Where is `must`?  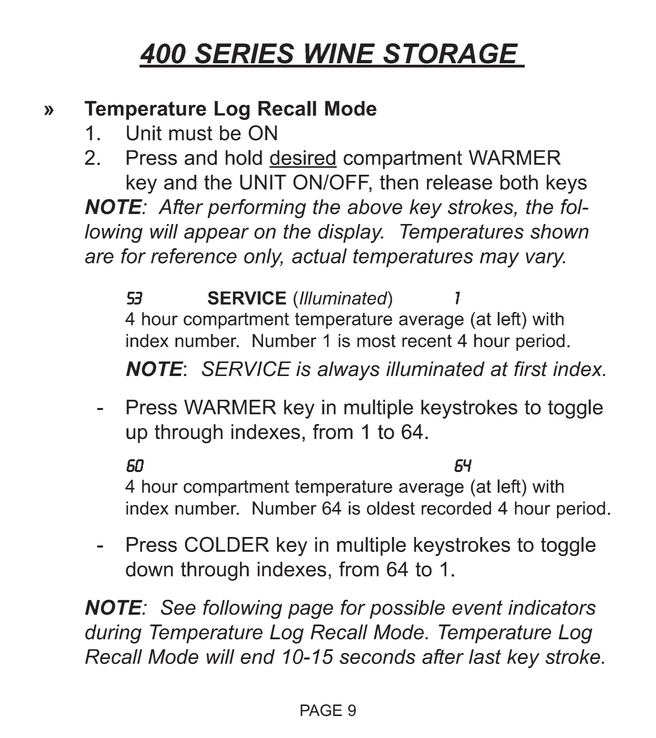
must is located at coordinates (191, 133).
